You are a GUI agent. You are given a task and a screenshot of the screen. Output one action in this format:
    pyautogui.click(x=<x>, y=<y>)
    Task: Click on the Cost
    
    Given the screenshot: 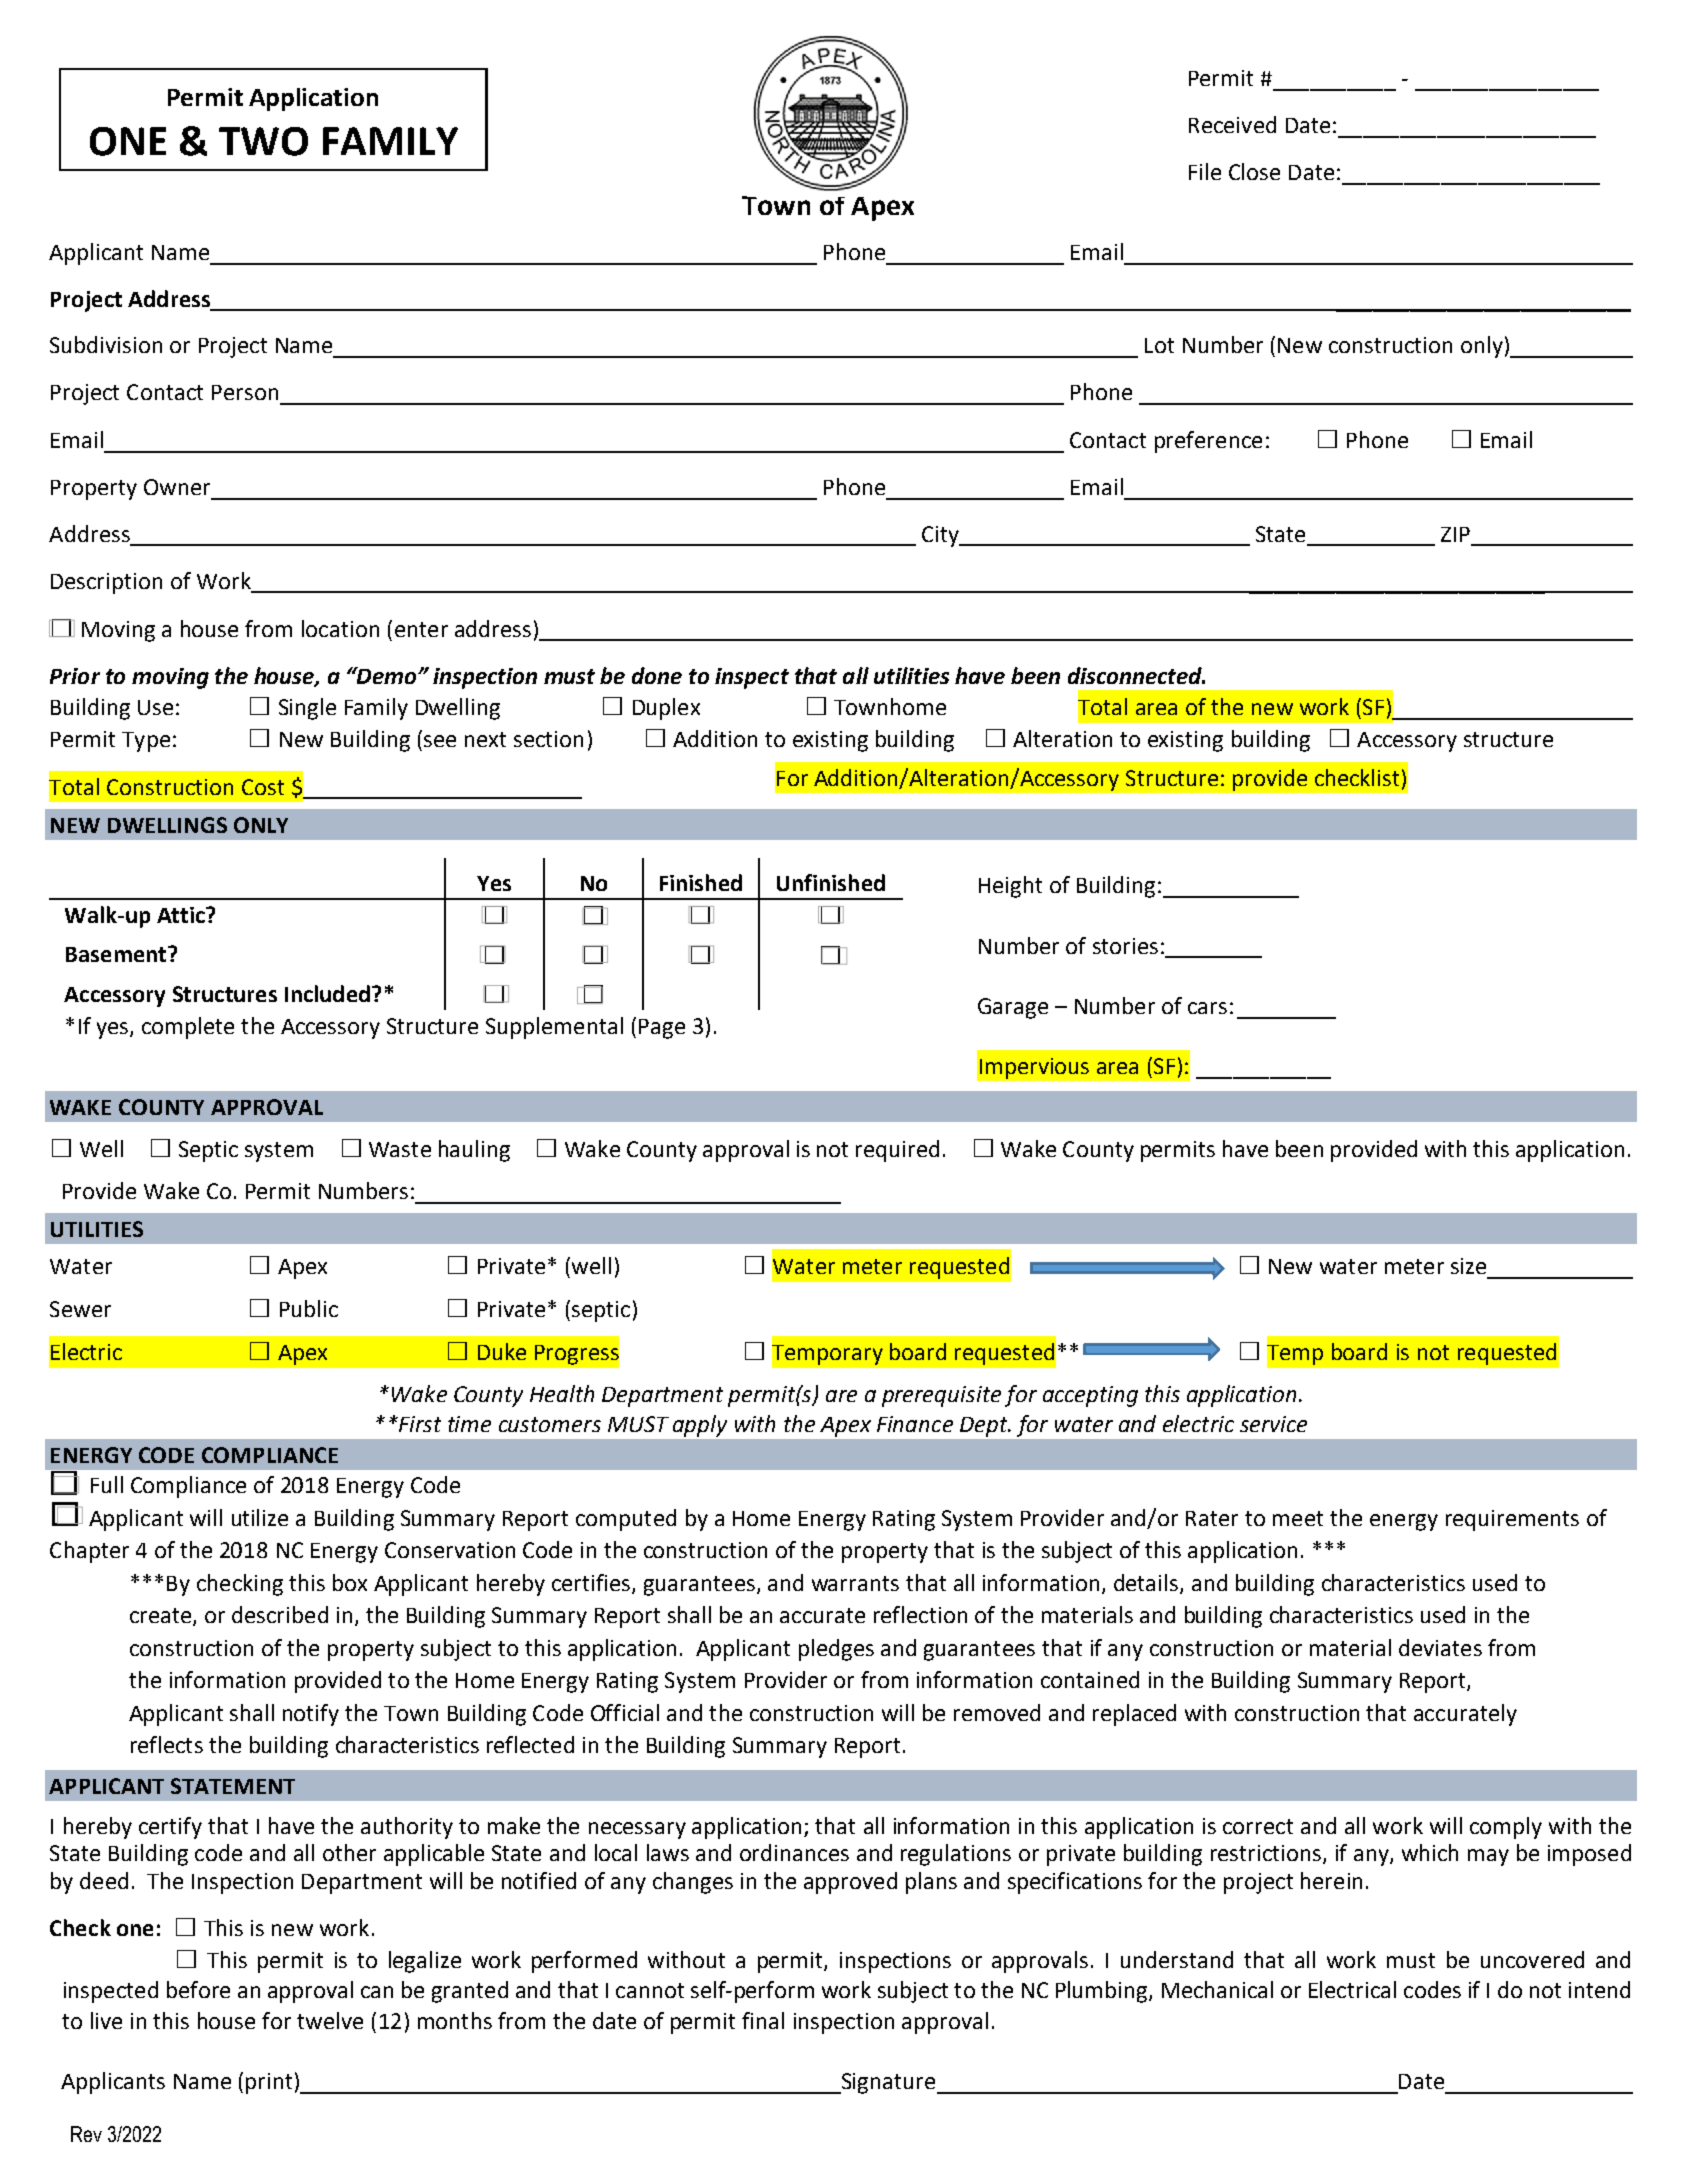 What is the action you would take?
    pyautogui.click(x=263, y=787)
